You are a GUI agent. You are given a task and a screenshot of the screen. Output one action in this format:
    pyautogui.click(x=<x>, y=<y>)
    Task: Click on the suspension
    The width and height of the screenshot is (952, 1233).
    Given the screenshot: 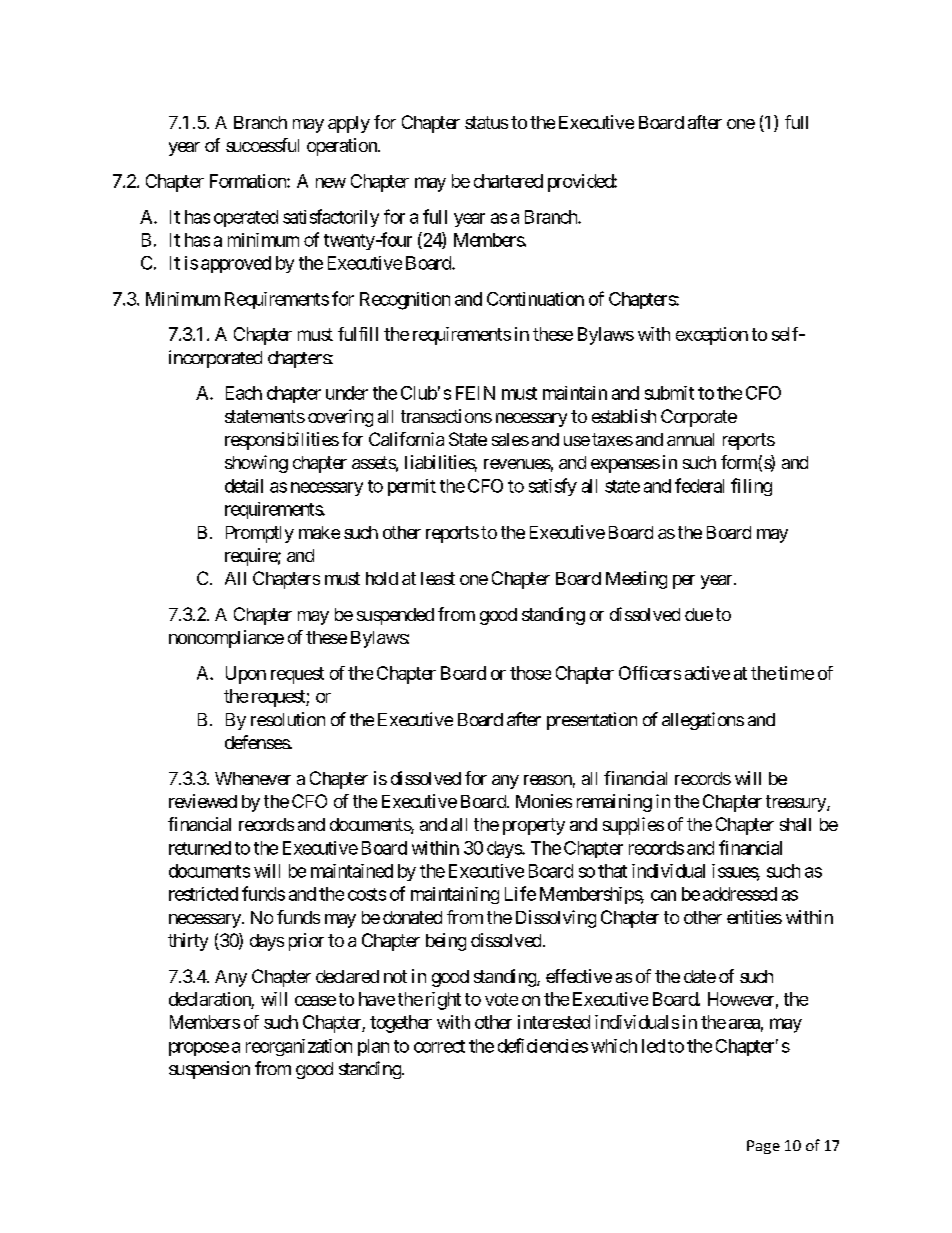 What is the action you would take?
    pyautogui.click(x=209, y=1070)
